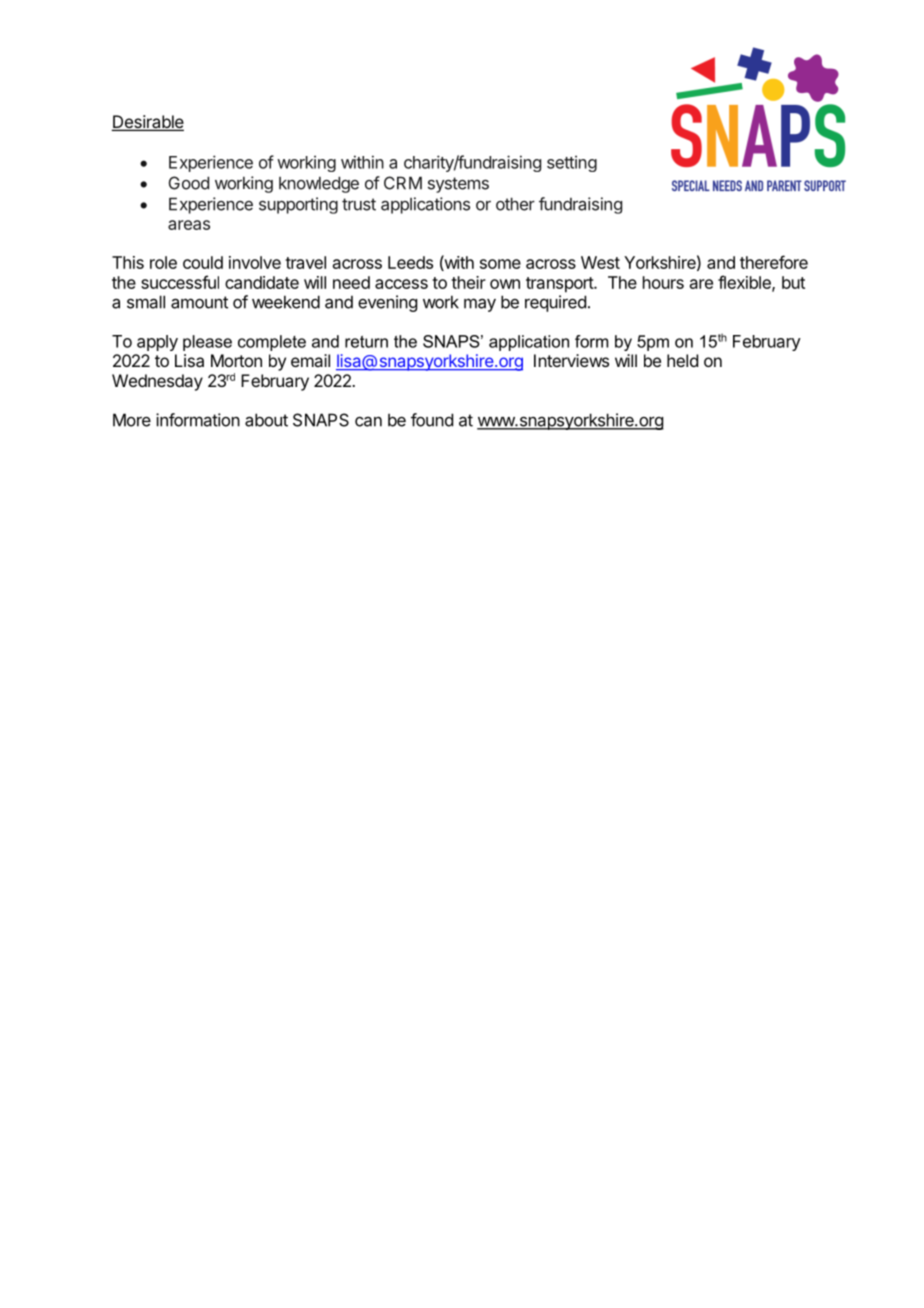  Describe the element at coordinates (266, 420) in the image. I see `about` at that location.
